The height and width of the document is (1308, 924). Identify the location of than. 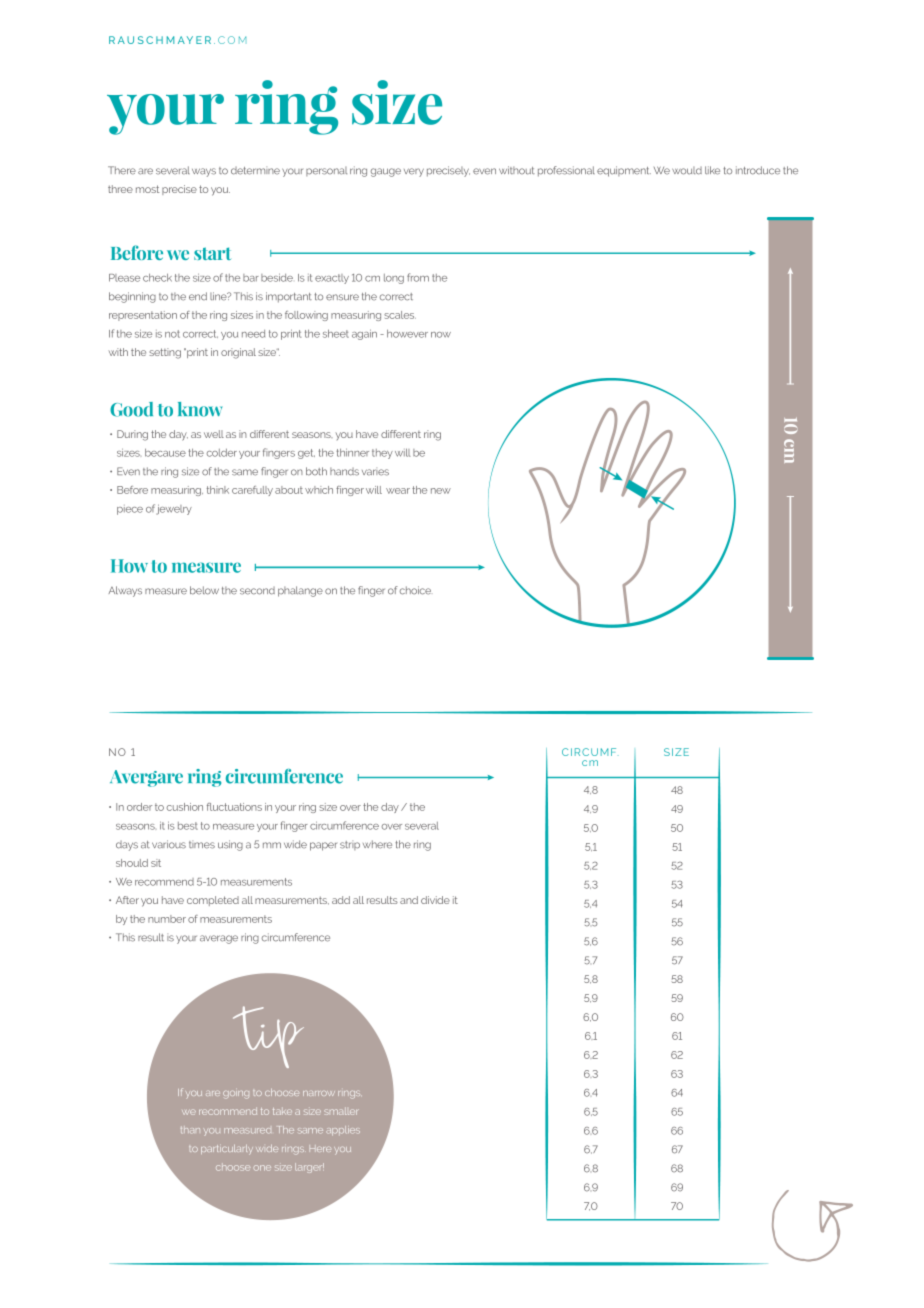
(190, 1130).
